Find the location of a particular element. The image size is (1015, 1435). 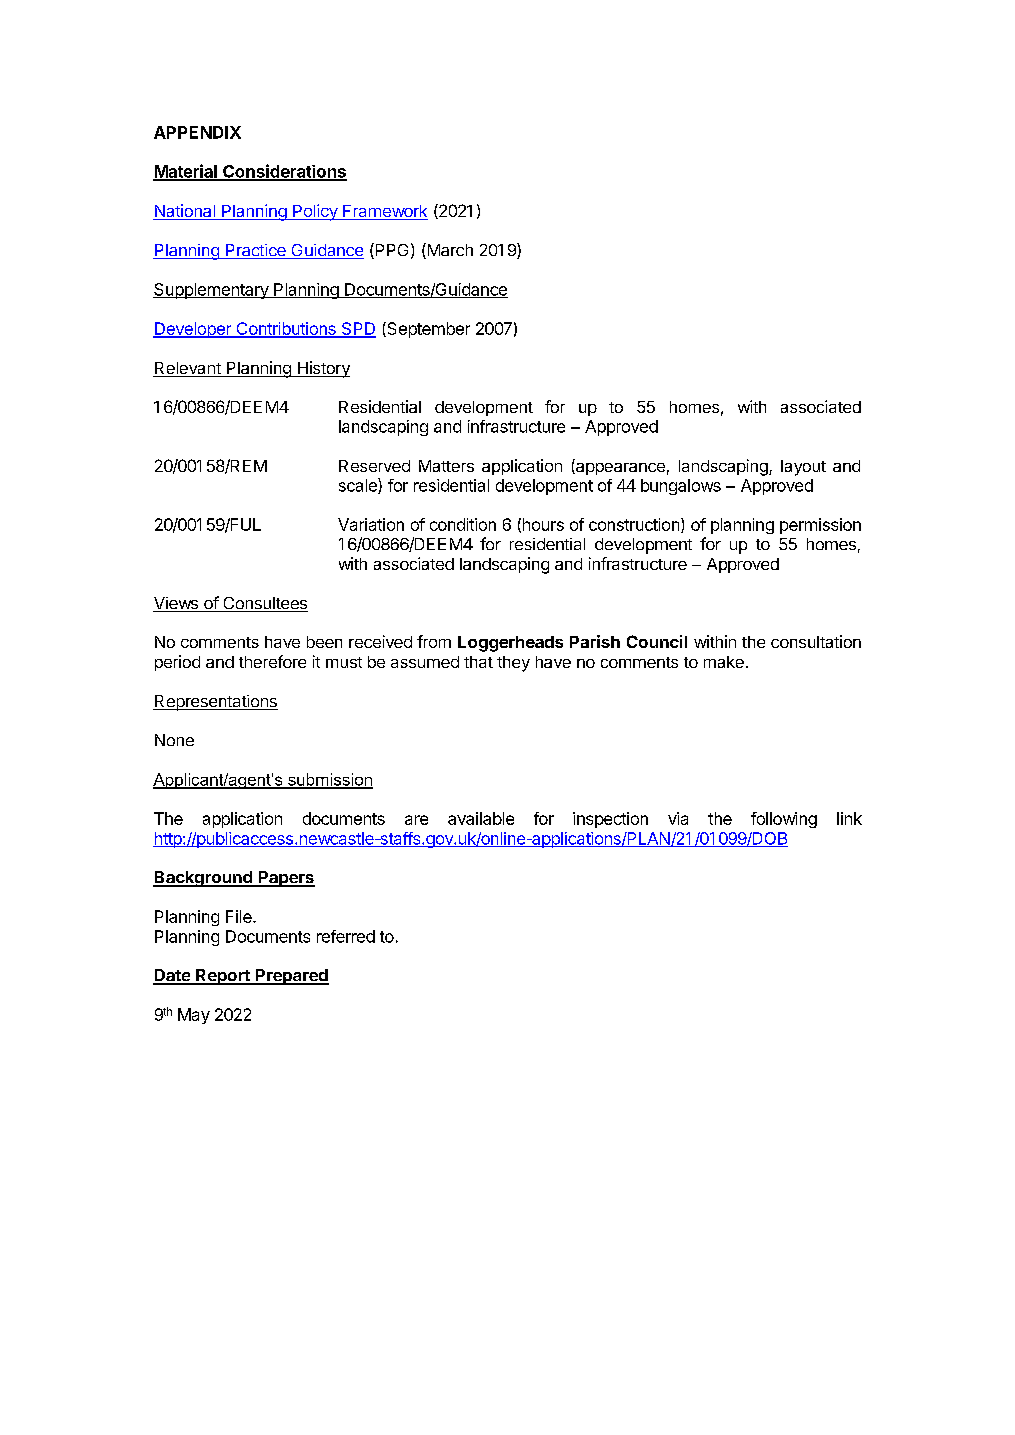

referred is located at coordinates (346, 936).
